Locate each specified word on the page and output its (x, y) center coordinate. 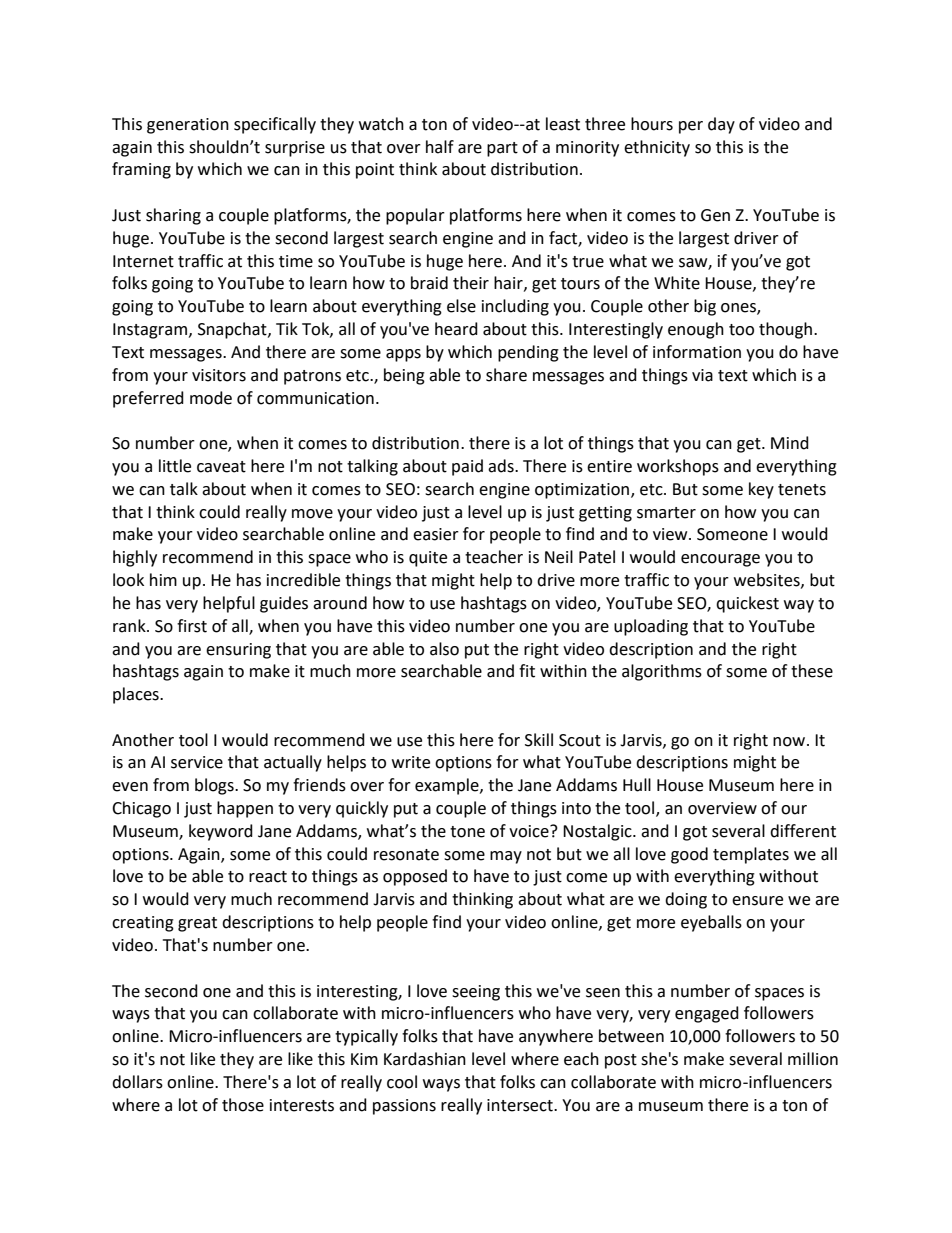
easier (436, 534)
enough (696, 330)
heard (456, 329)
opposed (415, 877)
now (790, 742)
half (440, 147)
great (197, 924)
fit (527, 671)
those (243, 1105)
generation (188, 126)
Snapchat (233, 330)
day (721, 125)
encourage (720, 560)
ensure (757, 901)
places (137, 695)
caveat (221, 467)
